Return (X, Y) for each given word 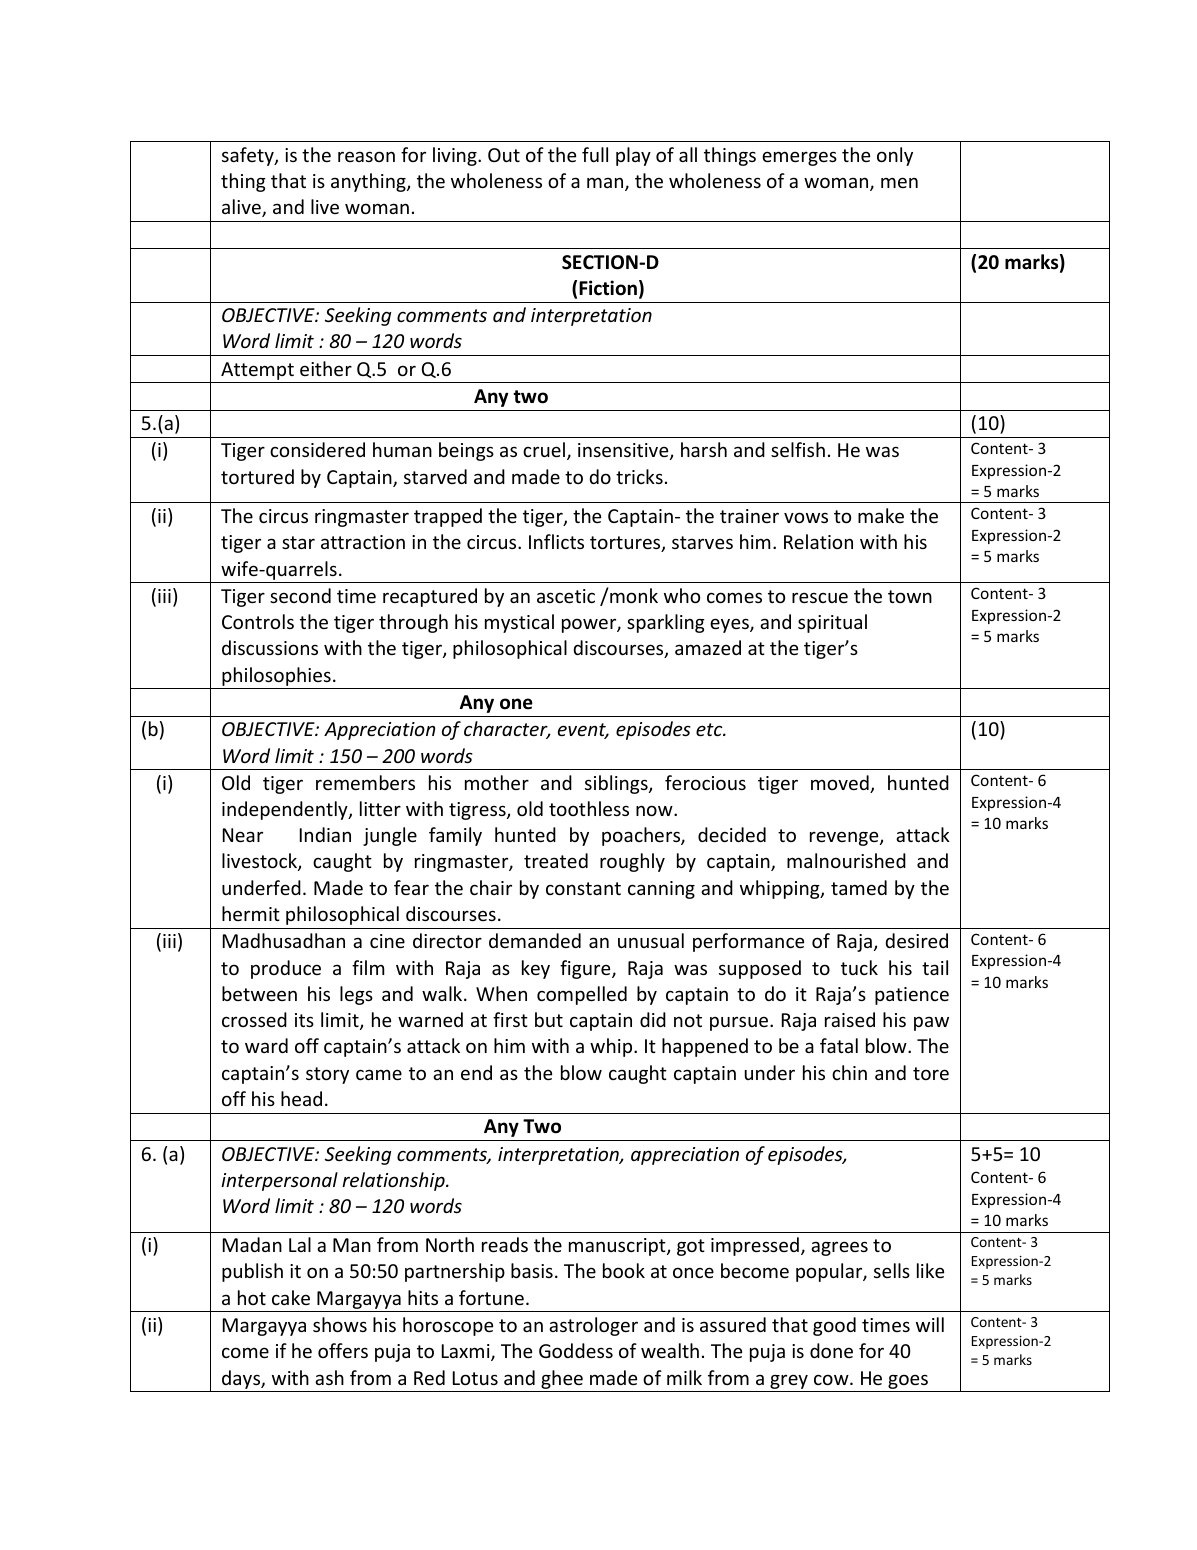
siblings (617, 784)
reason (366, 156)
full (595, 154)
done (831, 1350)
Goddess (576, 1350)
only (895, 156)
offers (343, 1350)
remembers (365, 782)
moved (841, 784)
